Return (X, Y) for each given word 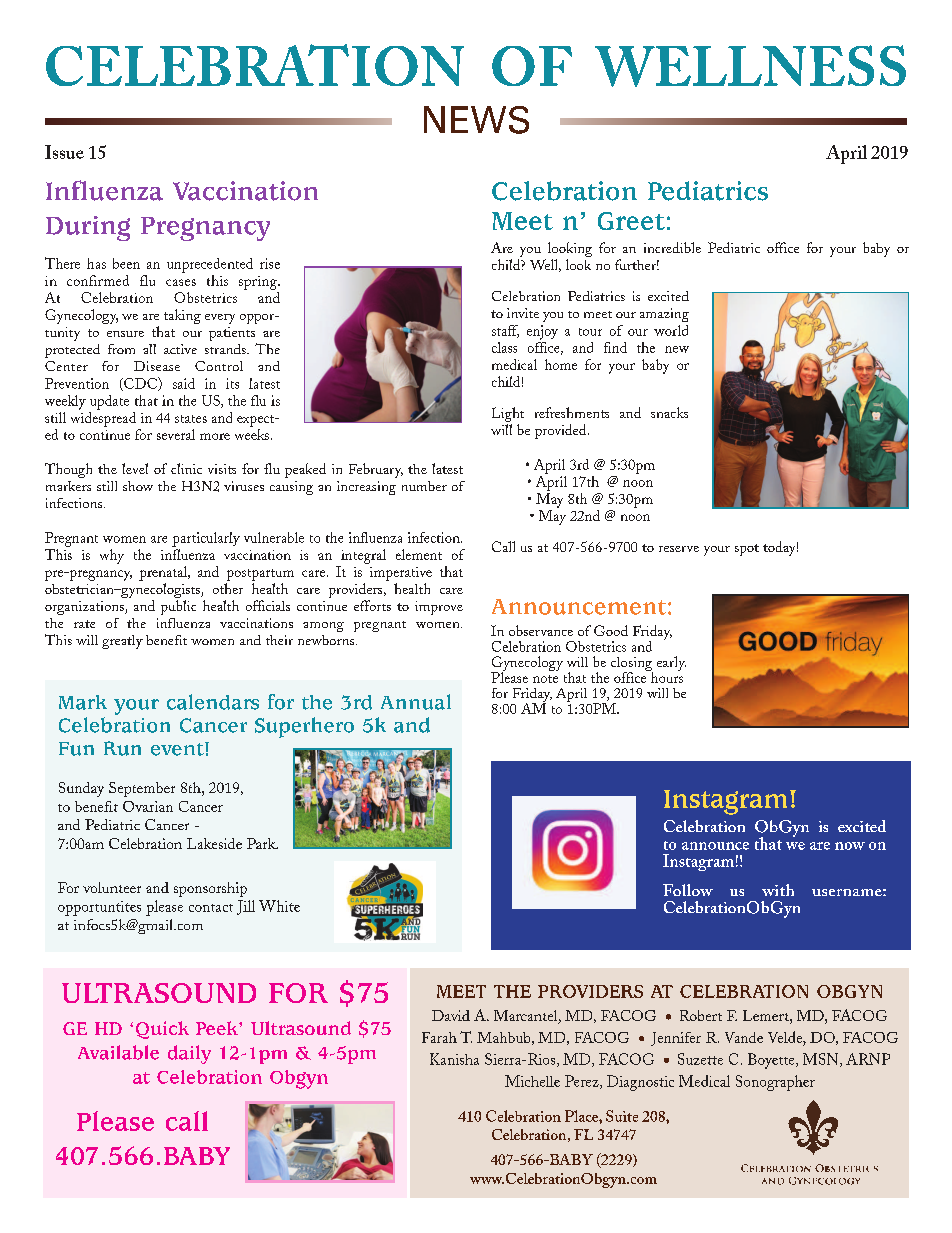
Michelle (532, 1081)
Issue (64, 152)
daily (189, 1054)
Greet (631, 221)
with (778, 890)
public (178, 607)
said (184, 383)
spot (747, 550)
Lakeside (214, 843)
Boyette (772, 1061)
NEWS (476, 120)
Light (508, 414)
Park (262, 843)
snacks (669, 412)
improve (439, 608)
